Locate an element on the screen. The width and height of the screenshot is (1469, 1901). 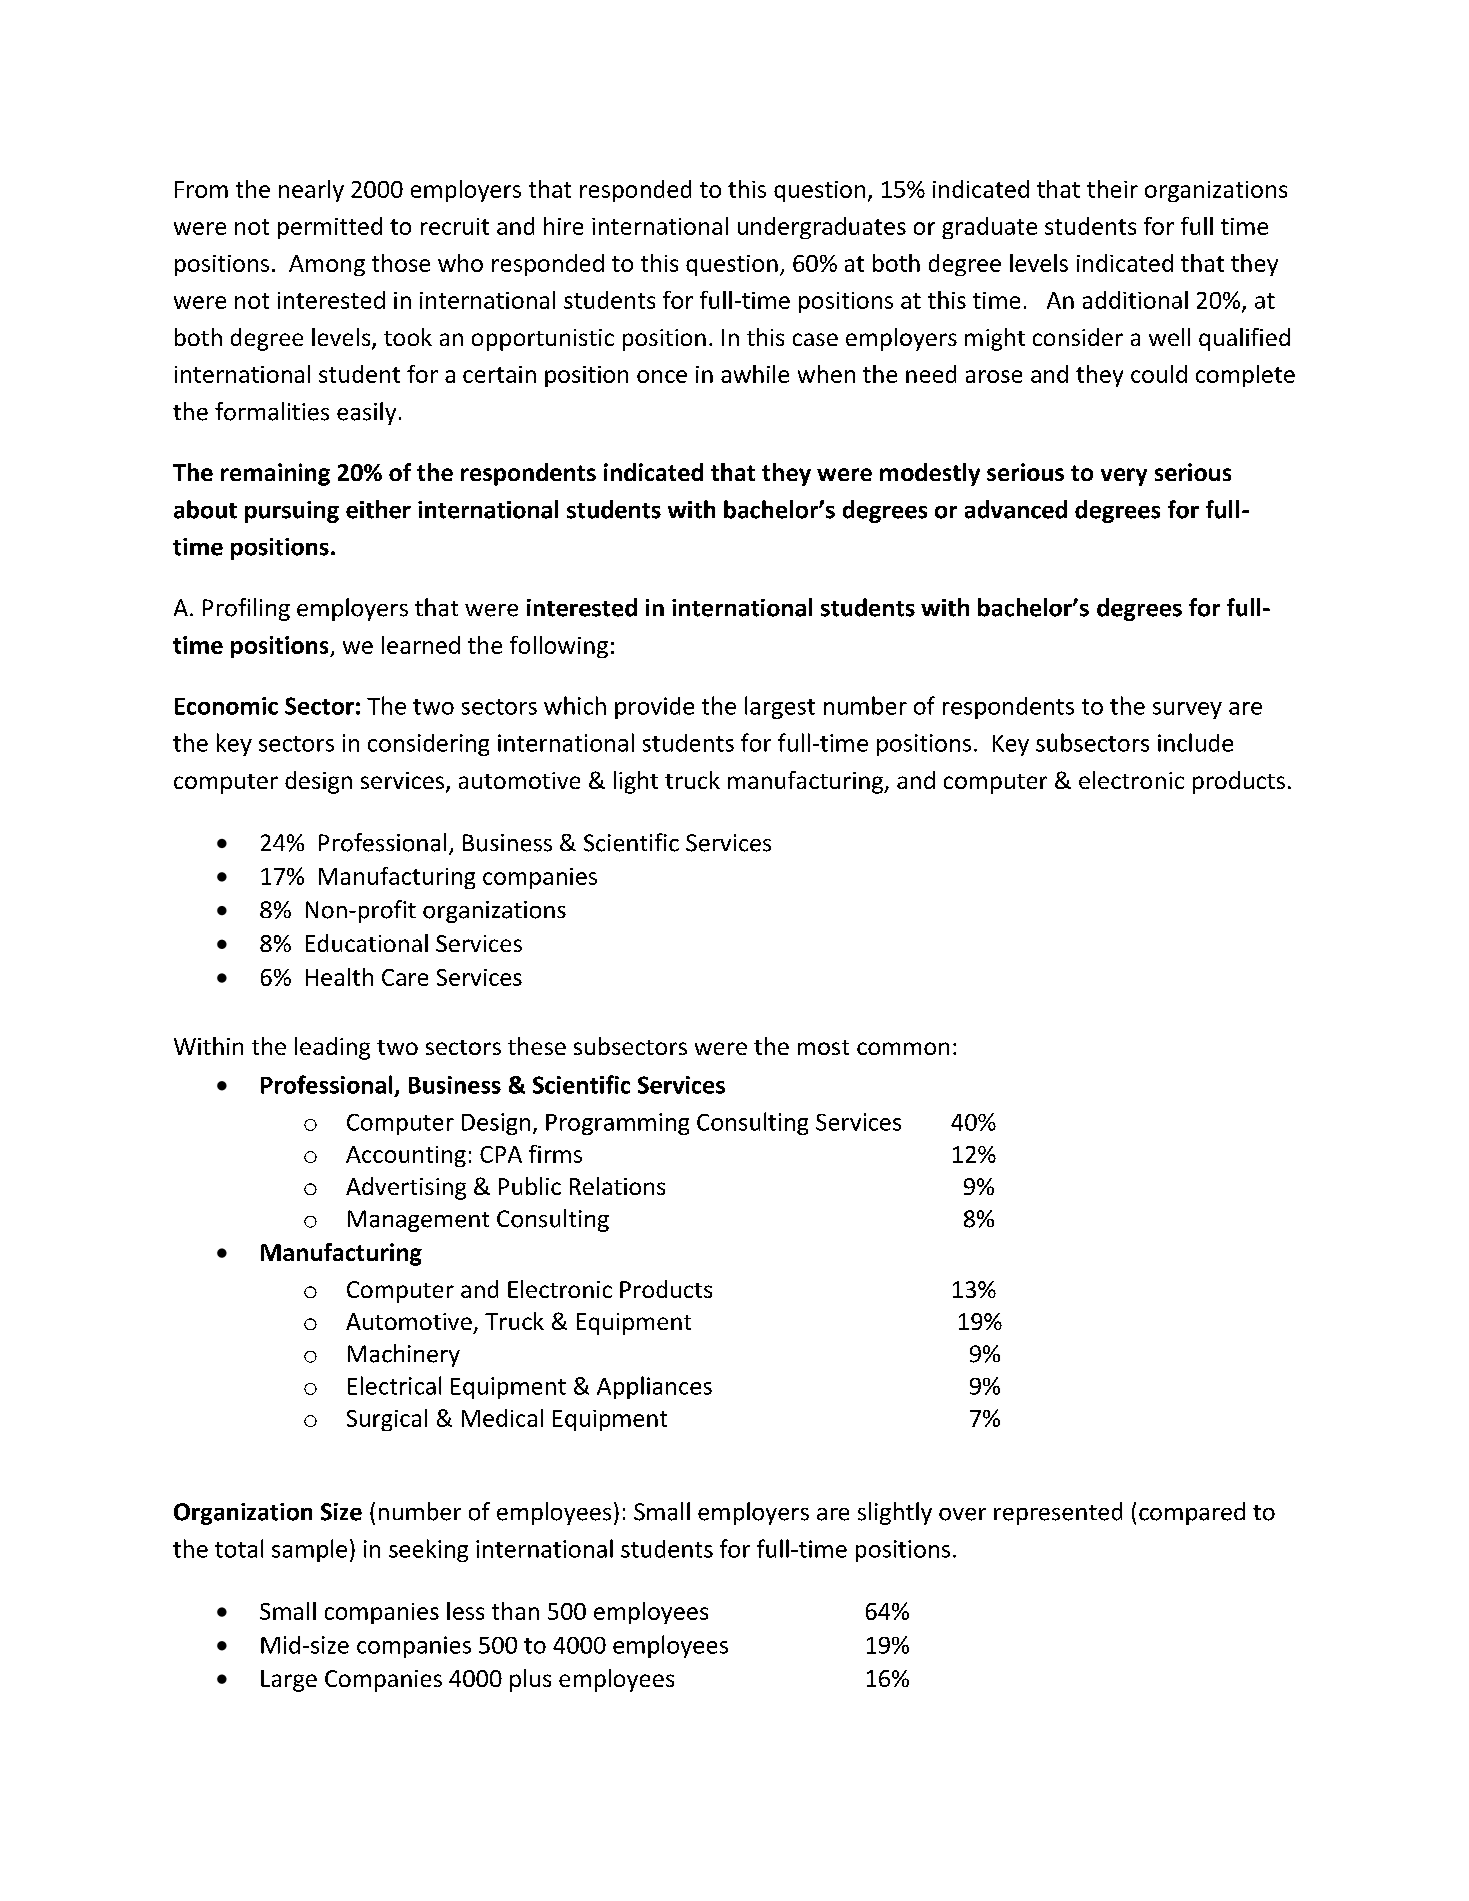
survey is located at coordinates (1187, 710).
